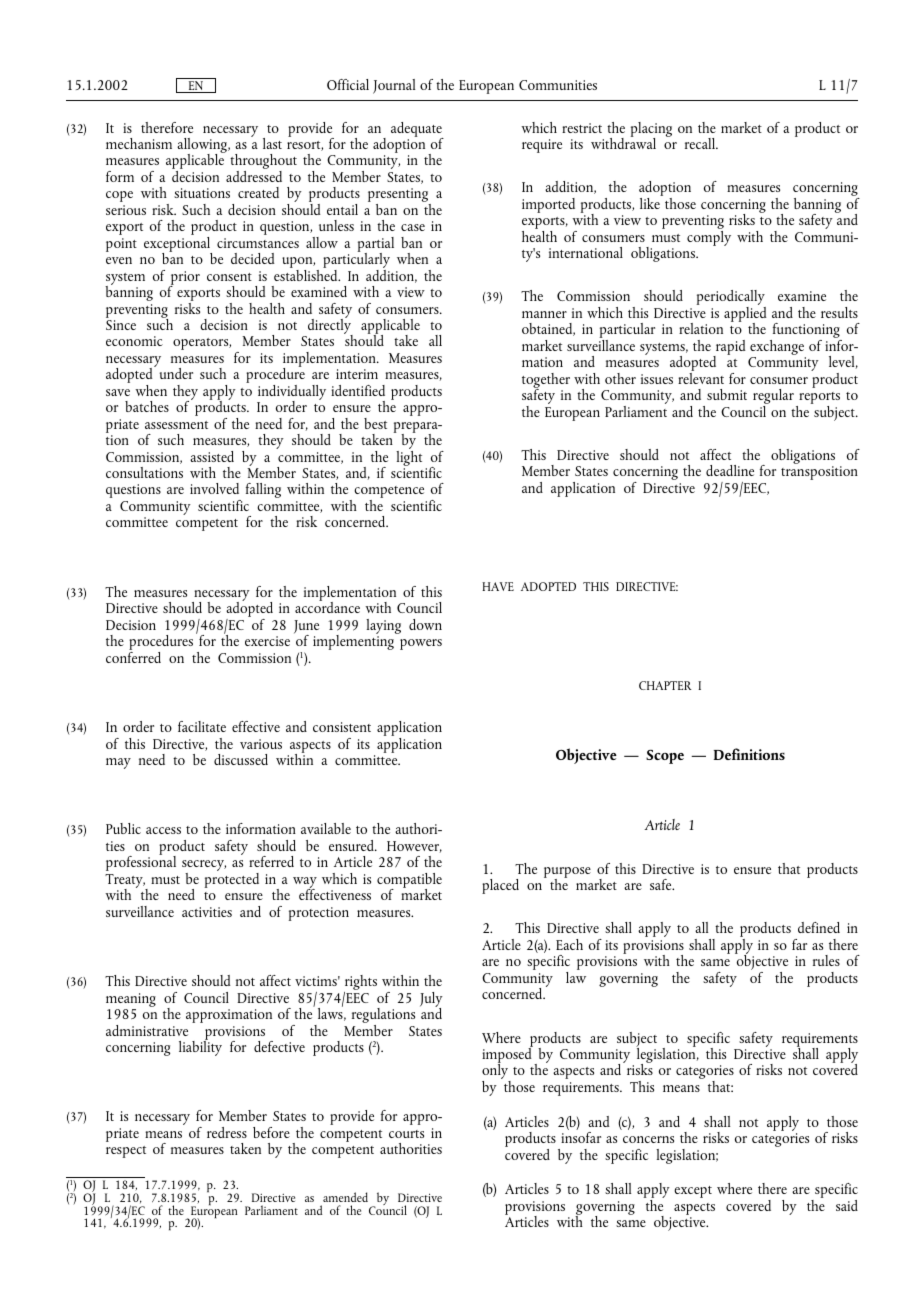 The width and height of the document is (924, 1308). Describe the element at coordinates (409, 457) in the document. I see `light` at that location.
